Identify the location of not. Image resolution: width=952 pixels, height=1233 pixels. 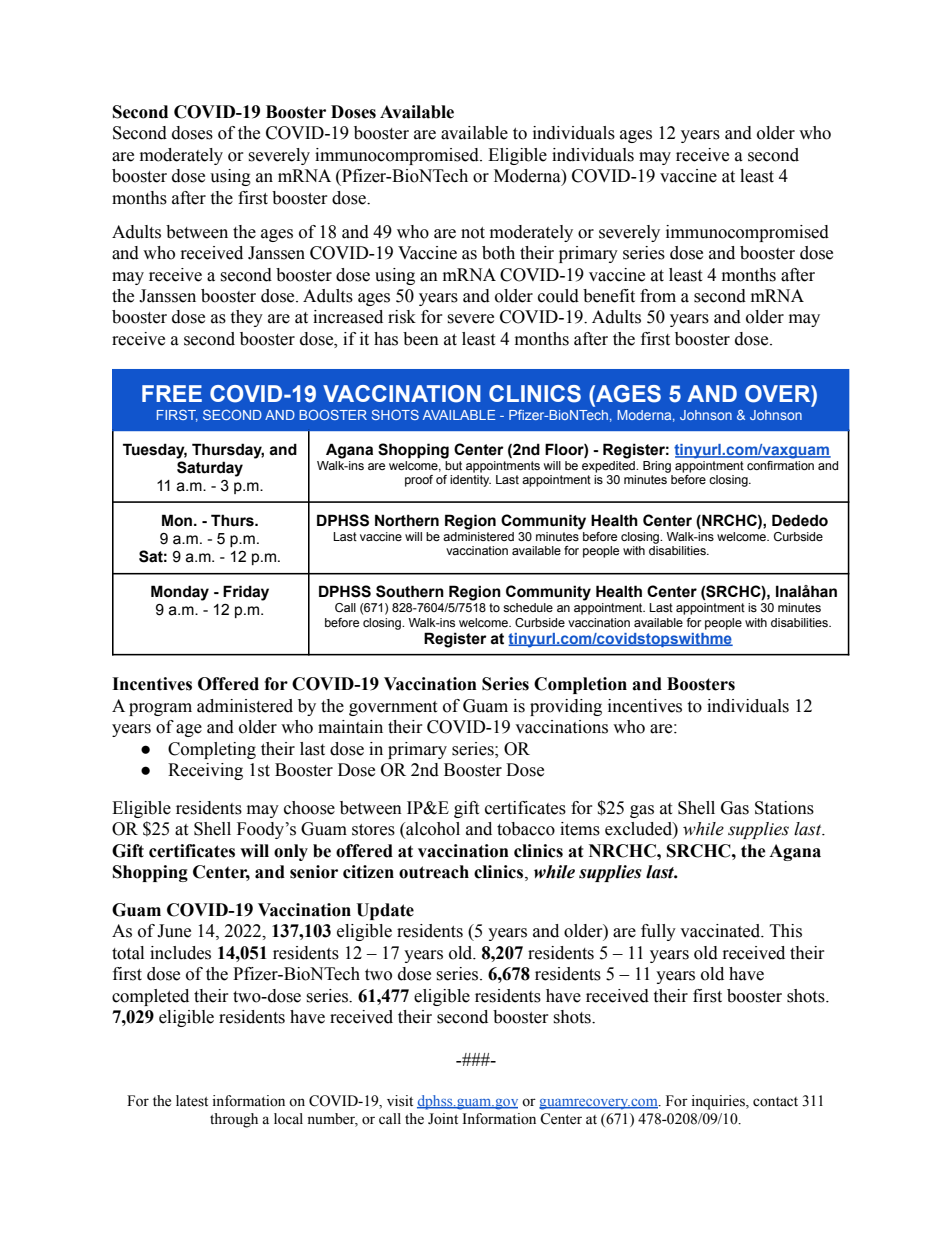
(473, 233).
